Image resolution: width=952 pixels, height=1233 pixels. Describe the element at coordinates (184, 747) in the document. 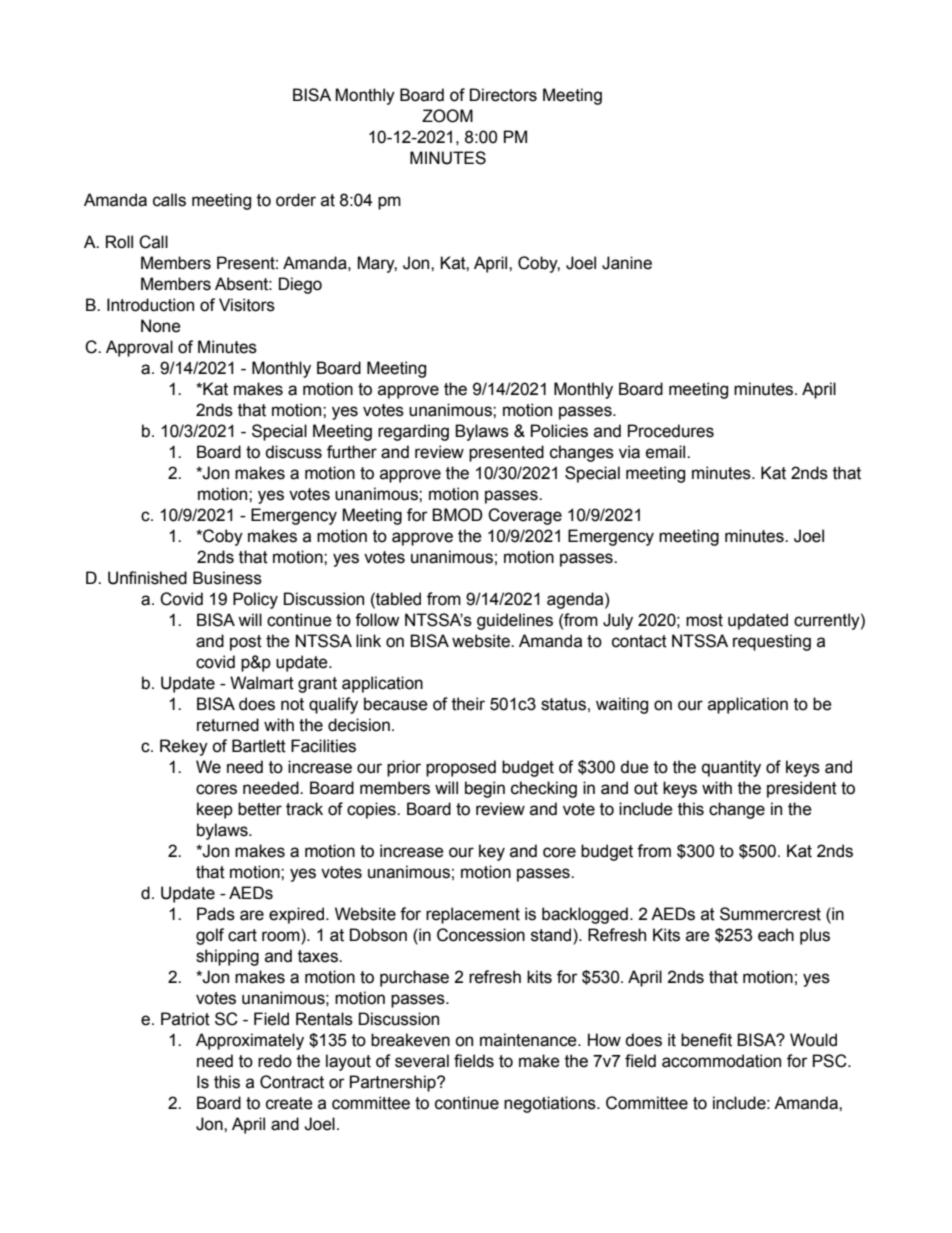

I see `Rekey` at that location.
